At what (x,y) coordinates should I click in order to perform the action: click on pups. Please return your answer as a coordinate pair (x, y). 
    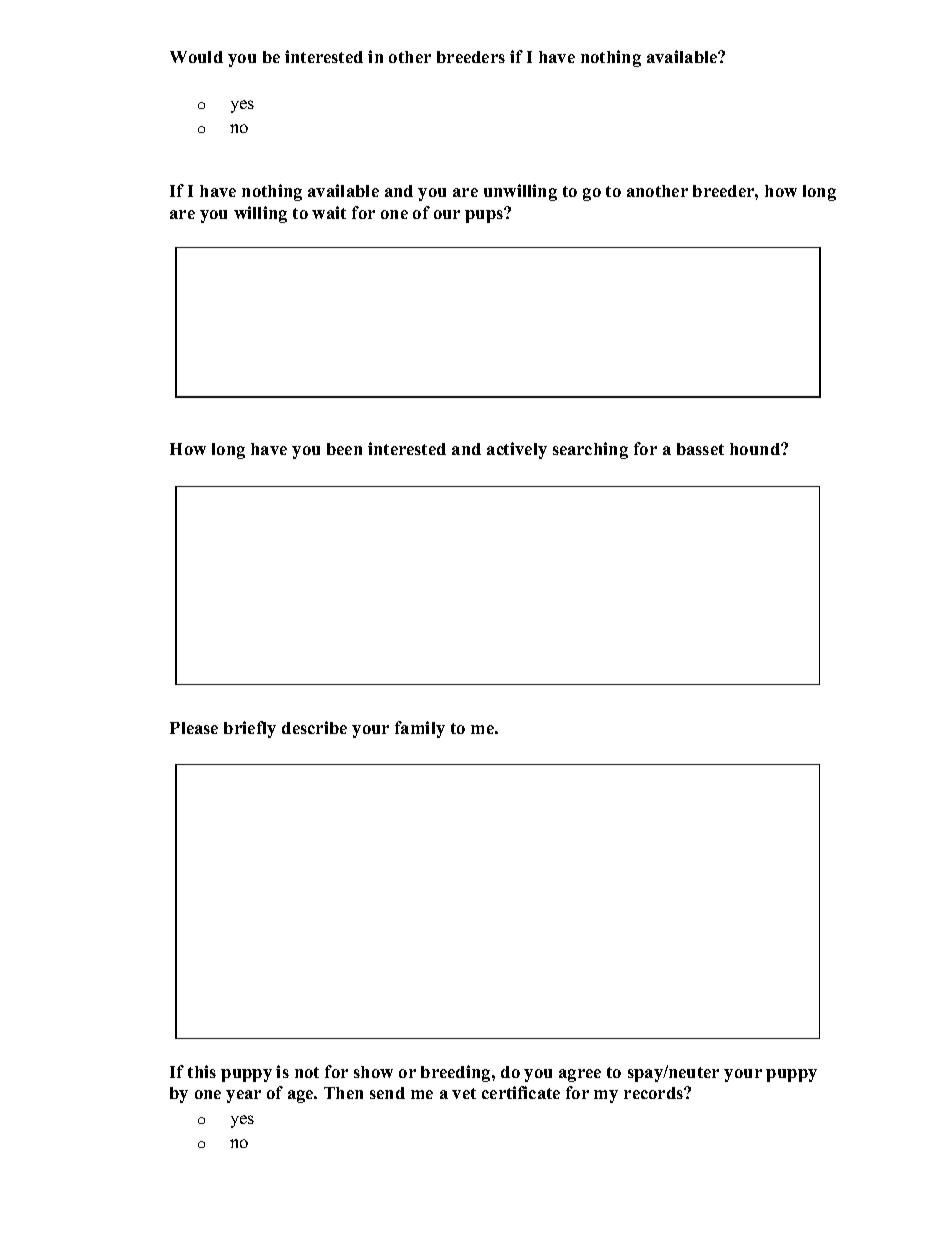
    Looking at the image, I should click on (485, 215).
